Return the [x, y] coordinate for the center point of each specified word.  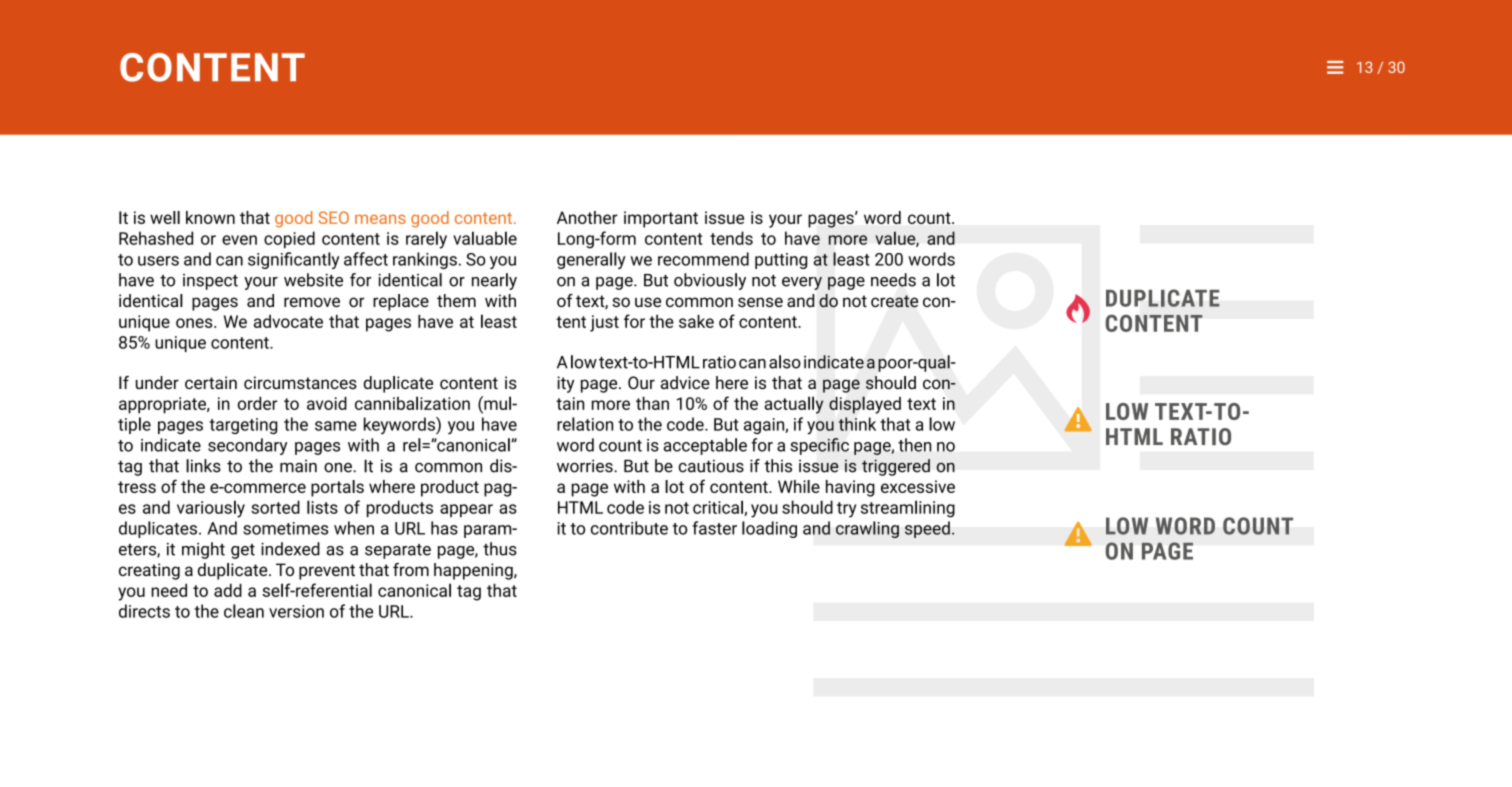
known [210, 217]
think [857, 424]
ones [195, 323]
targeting [243, 426]
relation [585, 424]
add [228, 590]
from [411, 569]
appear [466, 510]
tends [731, 238]
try [847, 510]
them [456, 300]
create [894, 301]
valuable [485, 238]
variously [211, 509]
